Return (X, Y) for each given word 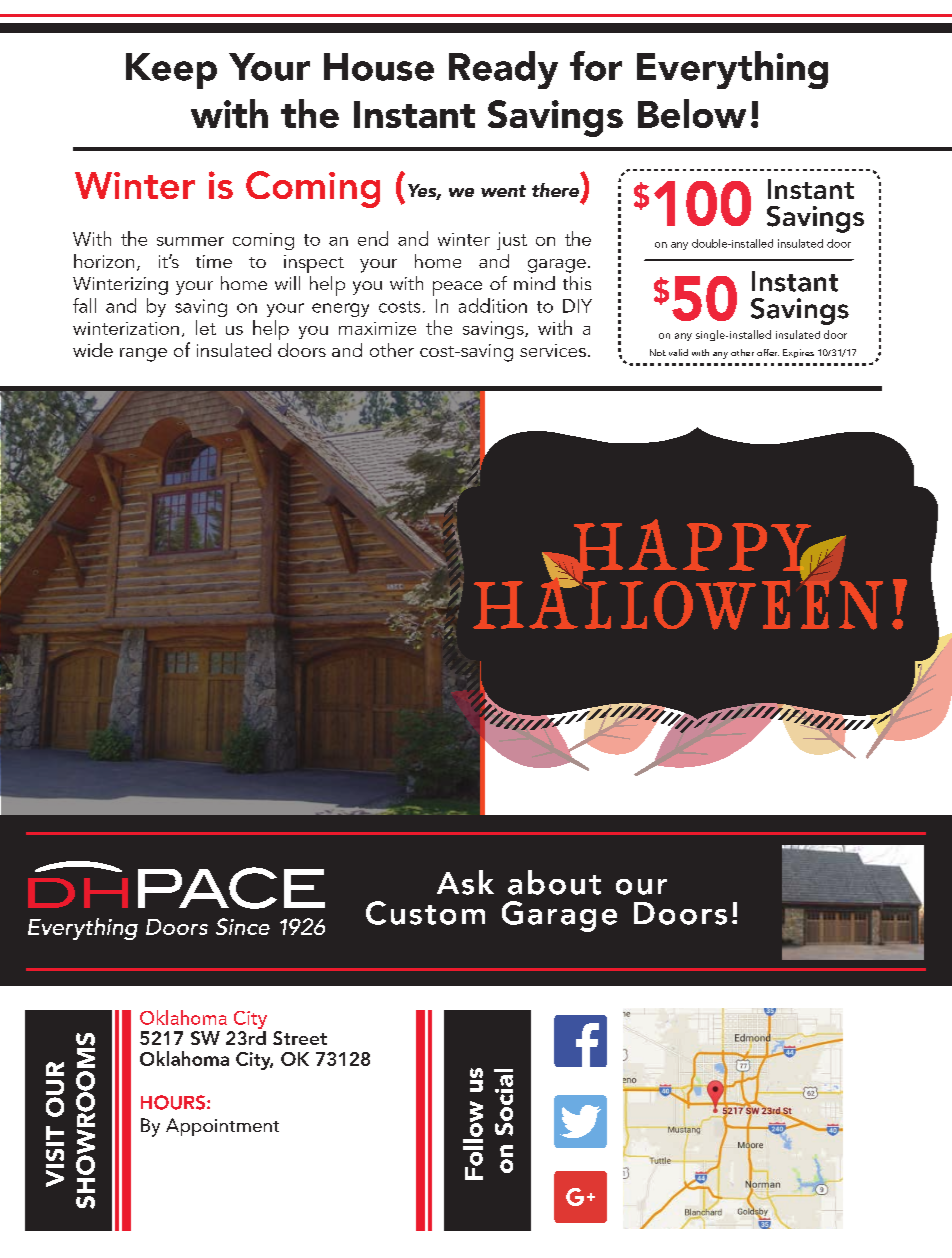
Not (658, 352)
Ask (465, 882)
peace (457, 288)
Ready (503, 70)
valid (678, 352)
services (553, 350)
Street (300, 1038)
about (554, 882)
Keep (171, 71)
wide (93, 350)
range (143, 355)
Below (692, 113)
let (206, 327)
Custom (425, 913)
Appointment (222, 1127)
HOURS (173, 1102)
